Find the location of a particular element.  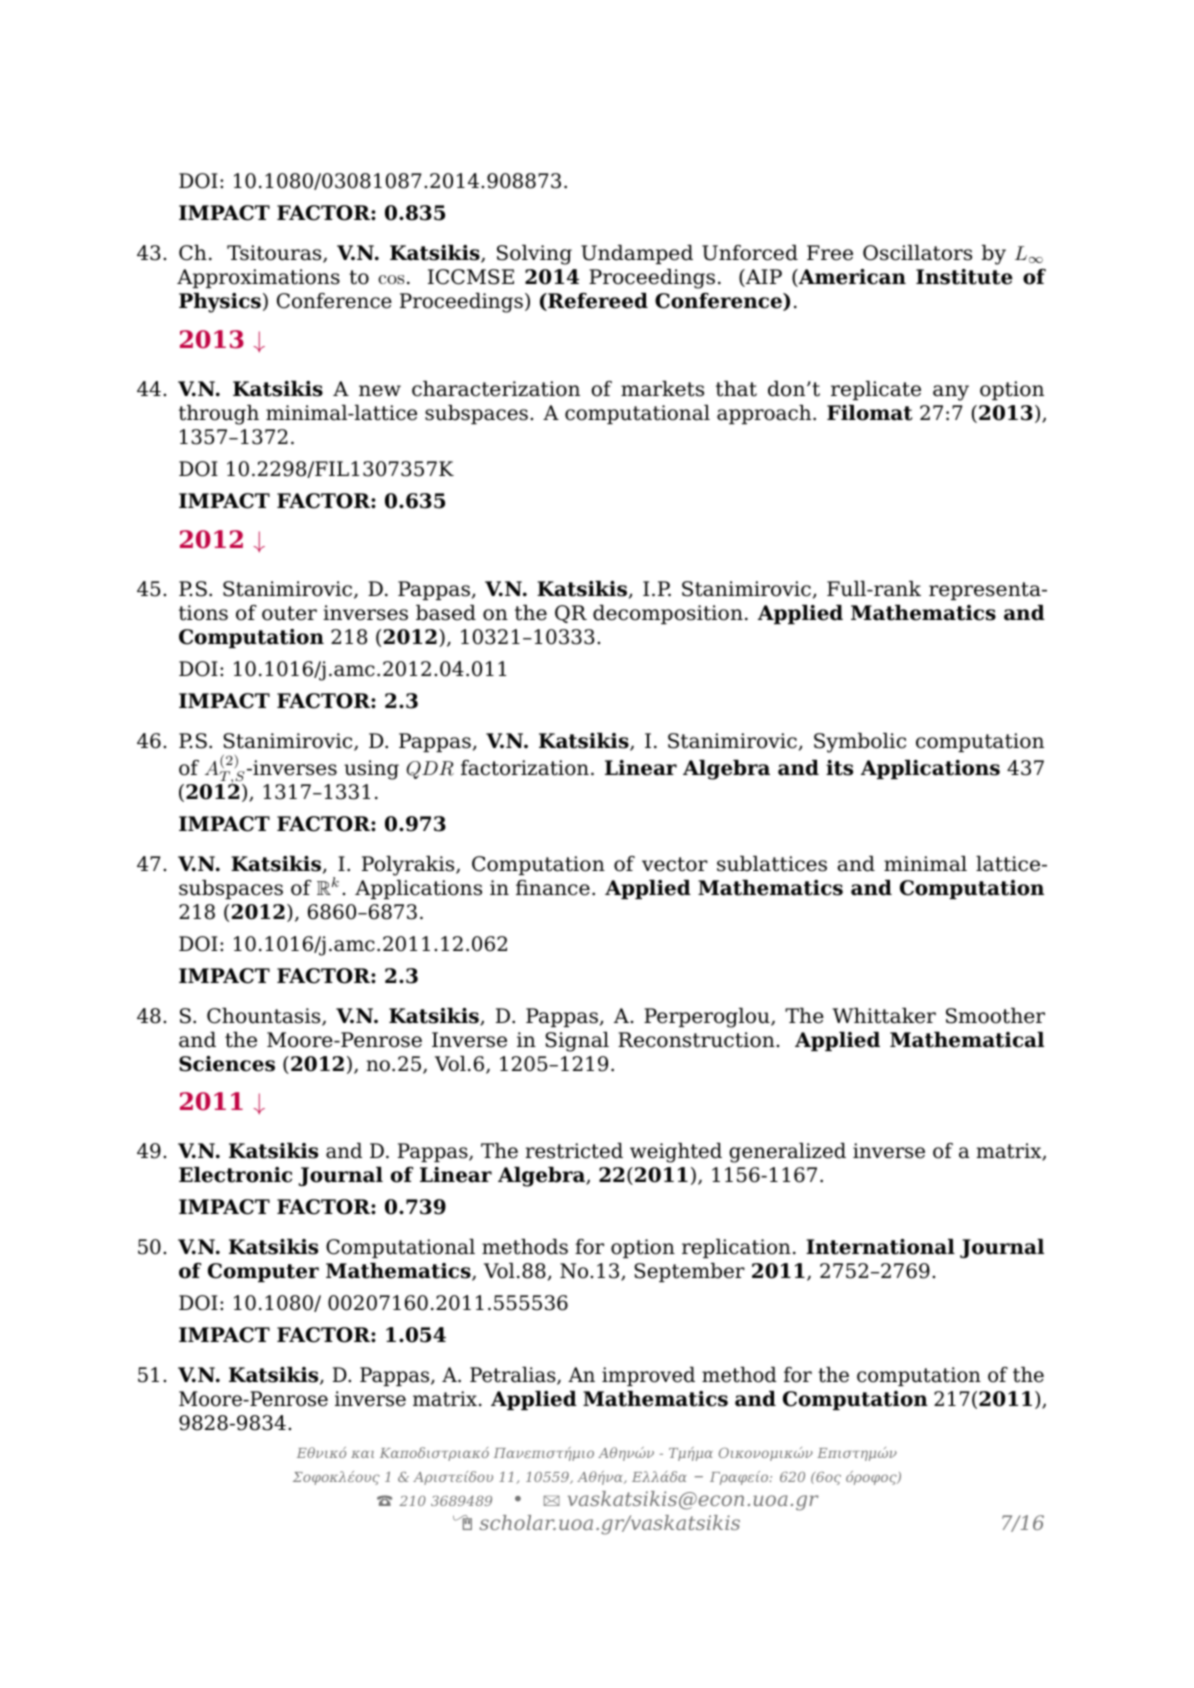

International is located at coordinates (880, 1247).
